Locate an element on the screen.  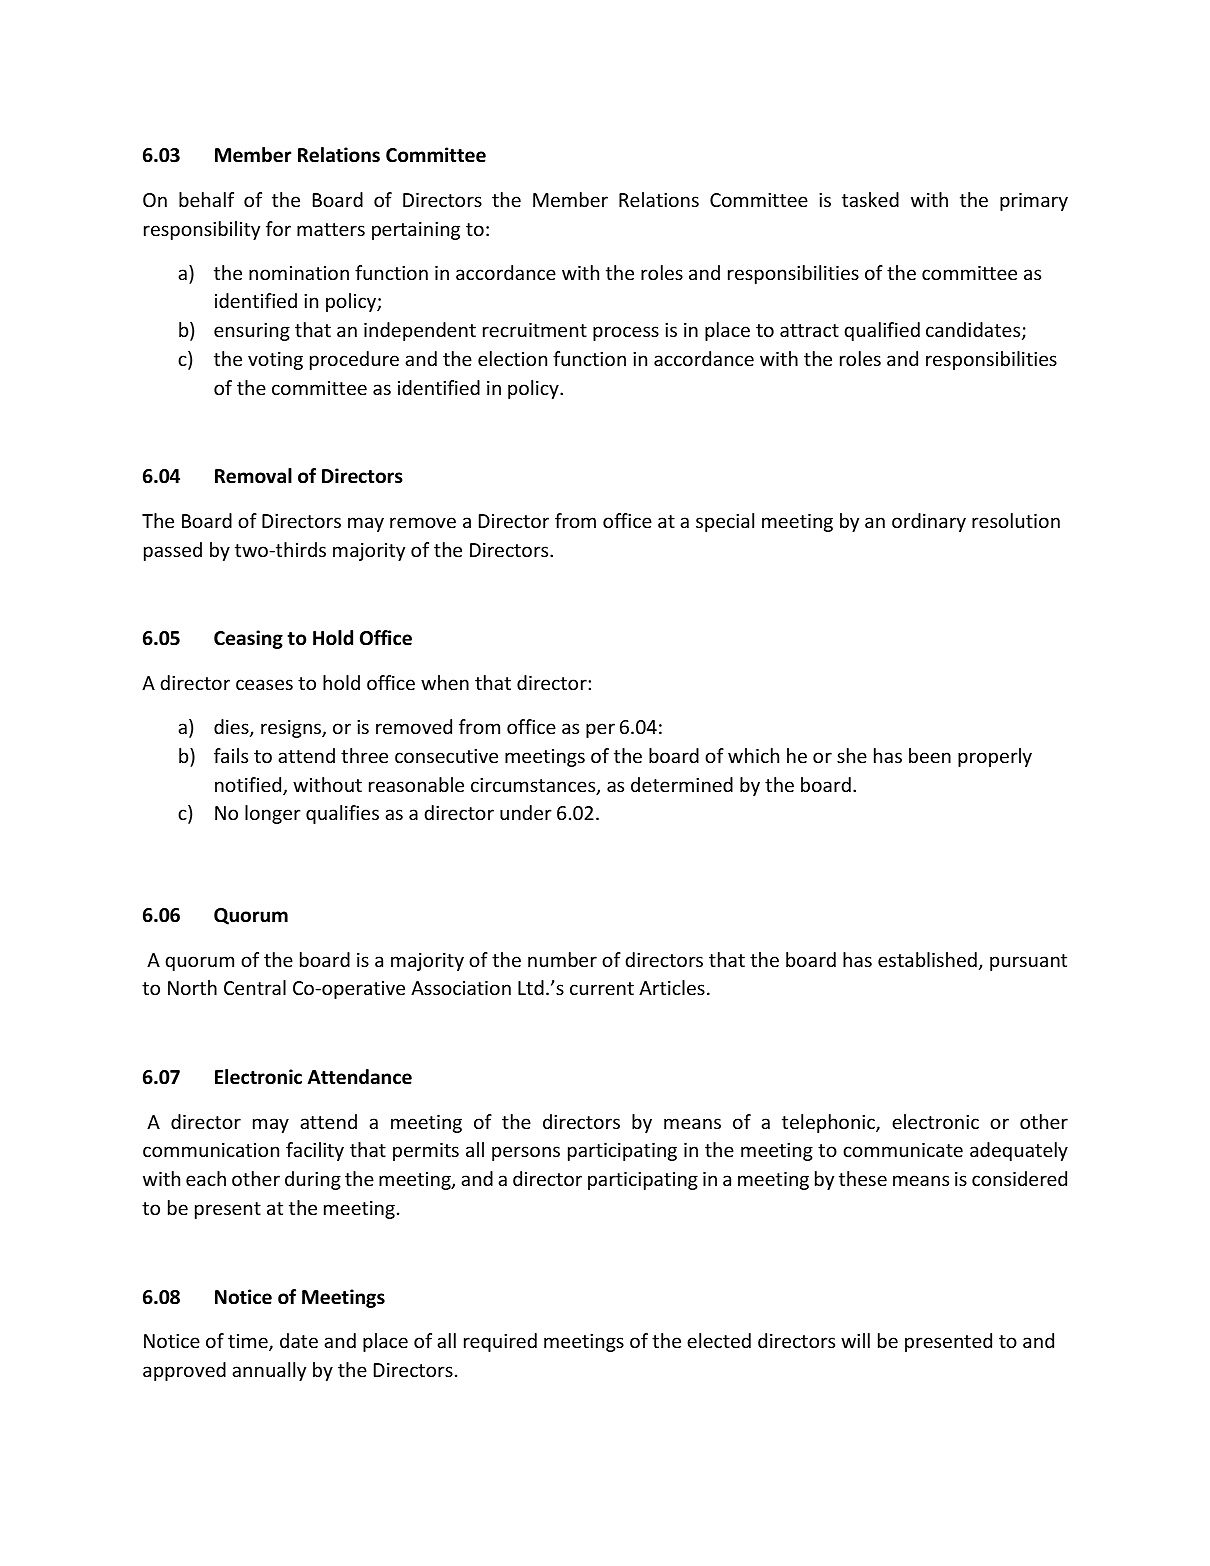
will is located at coordinates (855, 1340).
